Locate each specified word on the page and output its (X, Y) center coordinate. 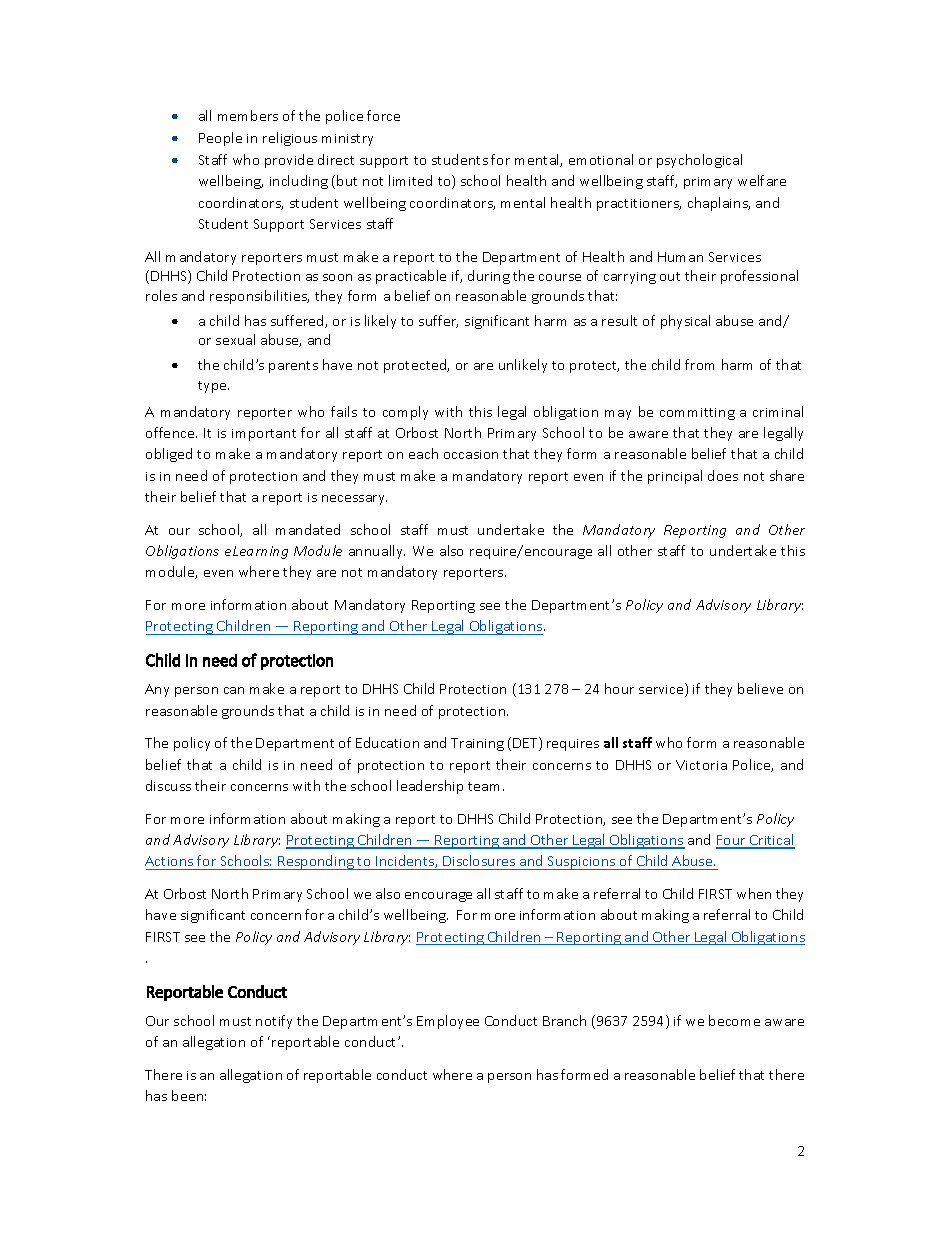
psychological (699, 161)
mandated (308, 529)
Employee (448, 1022)
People (220, 139)
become (734, 1020)
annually (377, 552)
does (723, 475)
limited (410, 180)
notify (274, 1022)
